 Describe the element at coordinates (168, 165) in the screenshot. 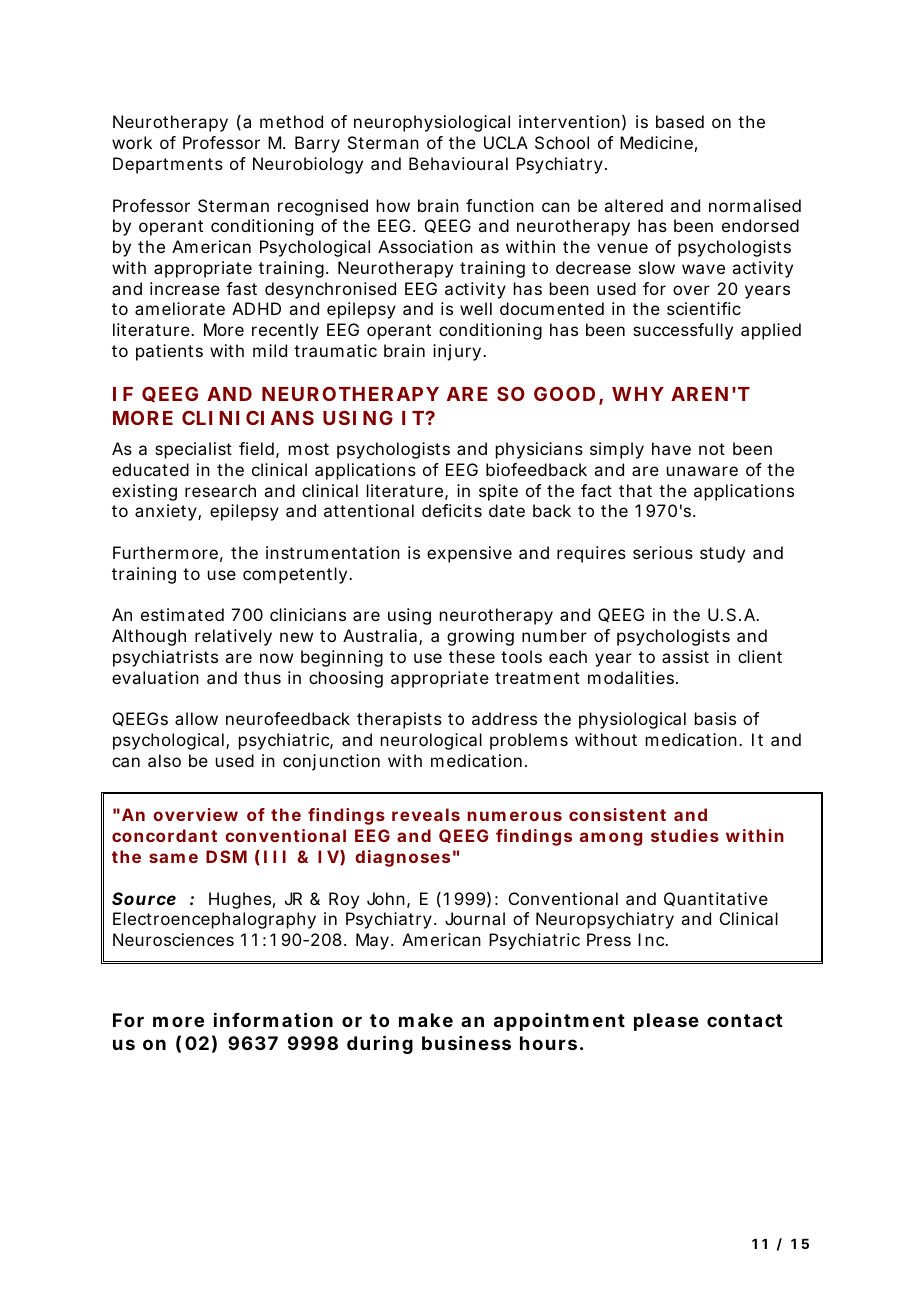

I see `Departments` at that location.
